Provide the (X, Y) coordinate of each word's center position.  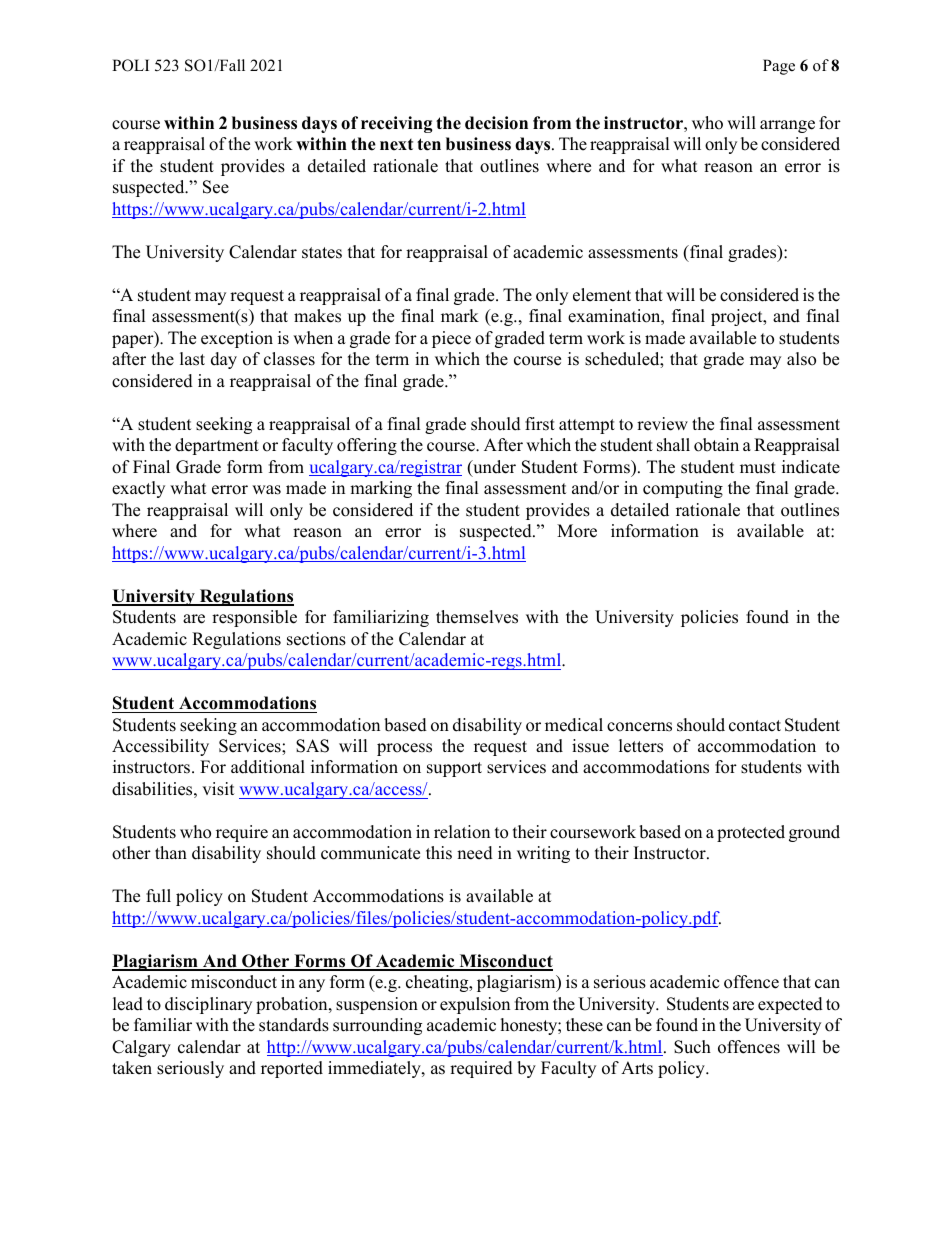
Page (779, 67)
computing (683, 489)
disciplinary (208, 1005)
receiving (397, 124)
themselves (477, 617)
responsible (254, 618)
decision (496, 123)
